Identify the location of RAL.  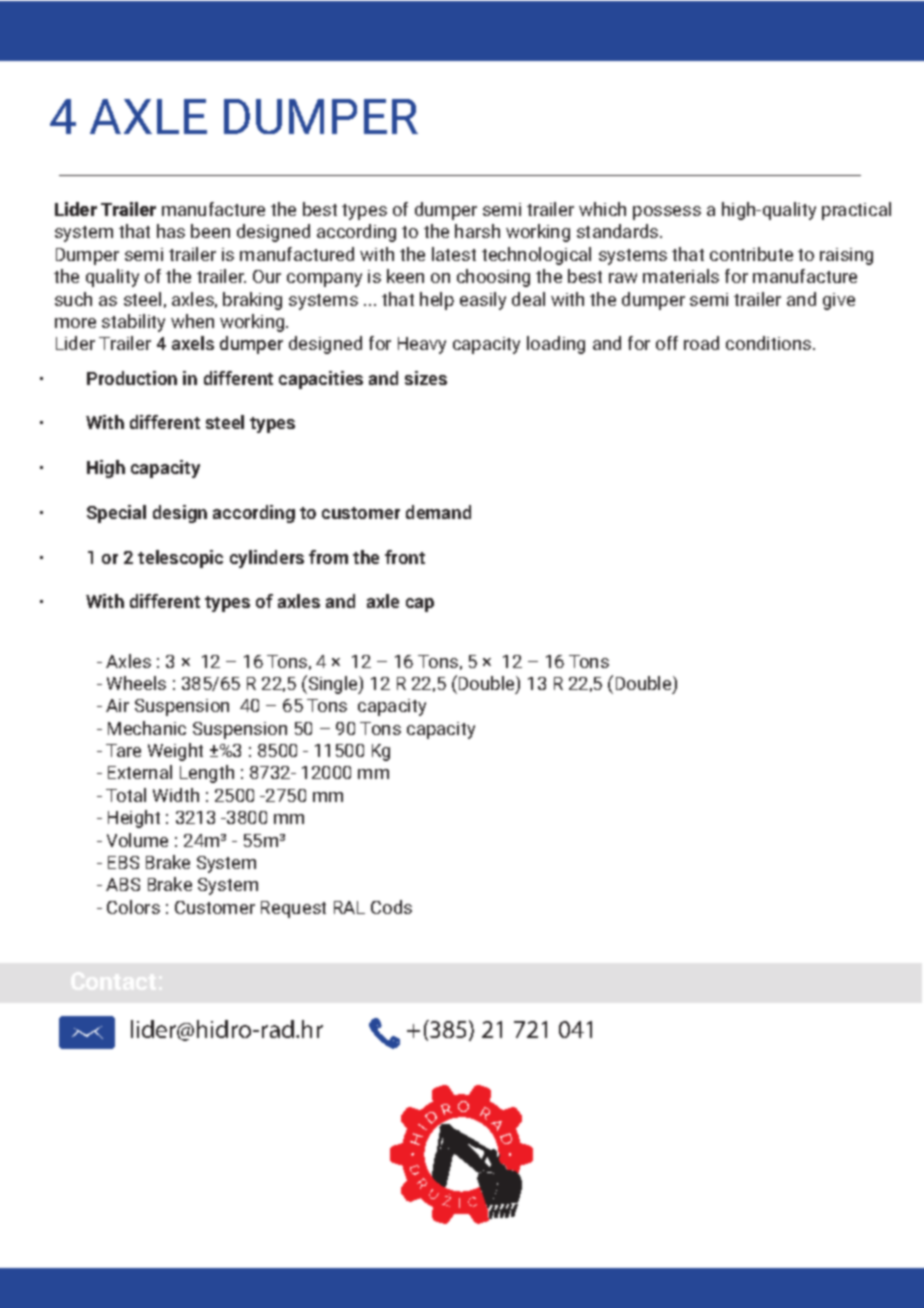
(349, 907).
